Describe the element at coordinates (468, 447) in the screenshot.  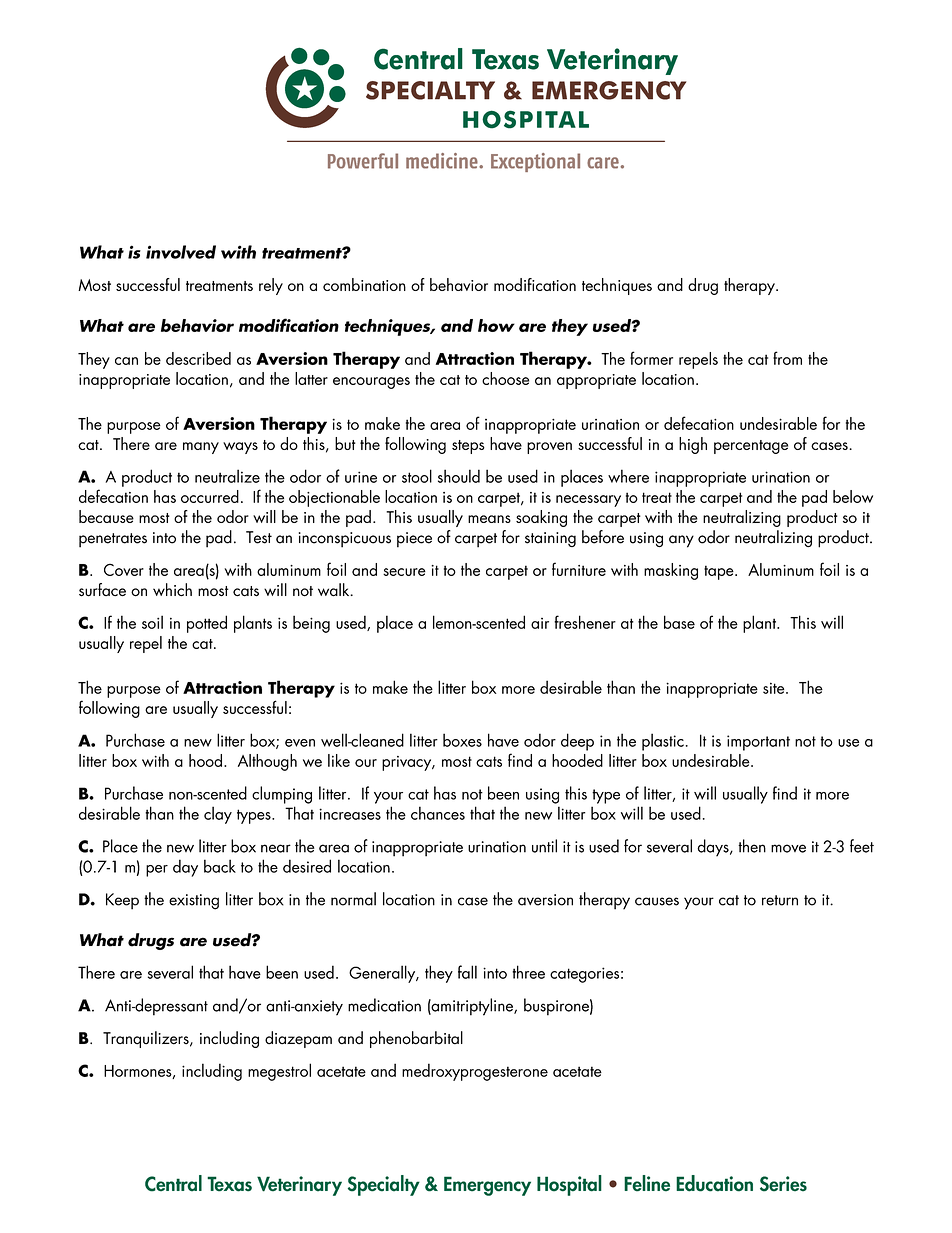
I see `steps` at that location.
